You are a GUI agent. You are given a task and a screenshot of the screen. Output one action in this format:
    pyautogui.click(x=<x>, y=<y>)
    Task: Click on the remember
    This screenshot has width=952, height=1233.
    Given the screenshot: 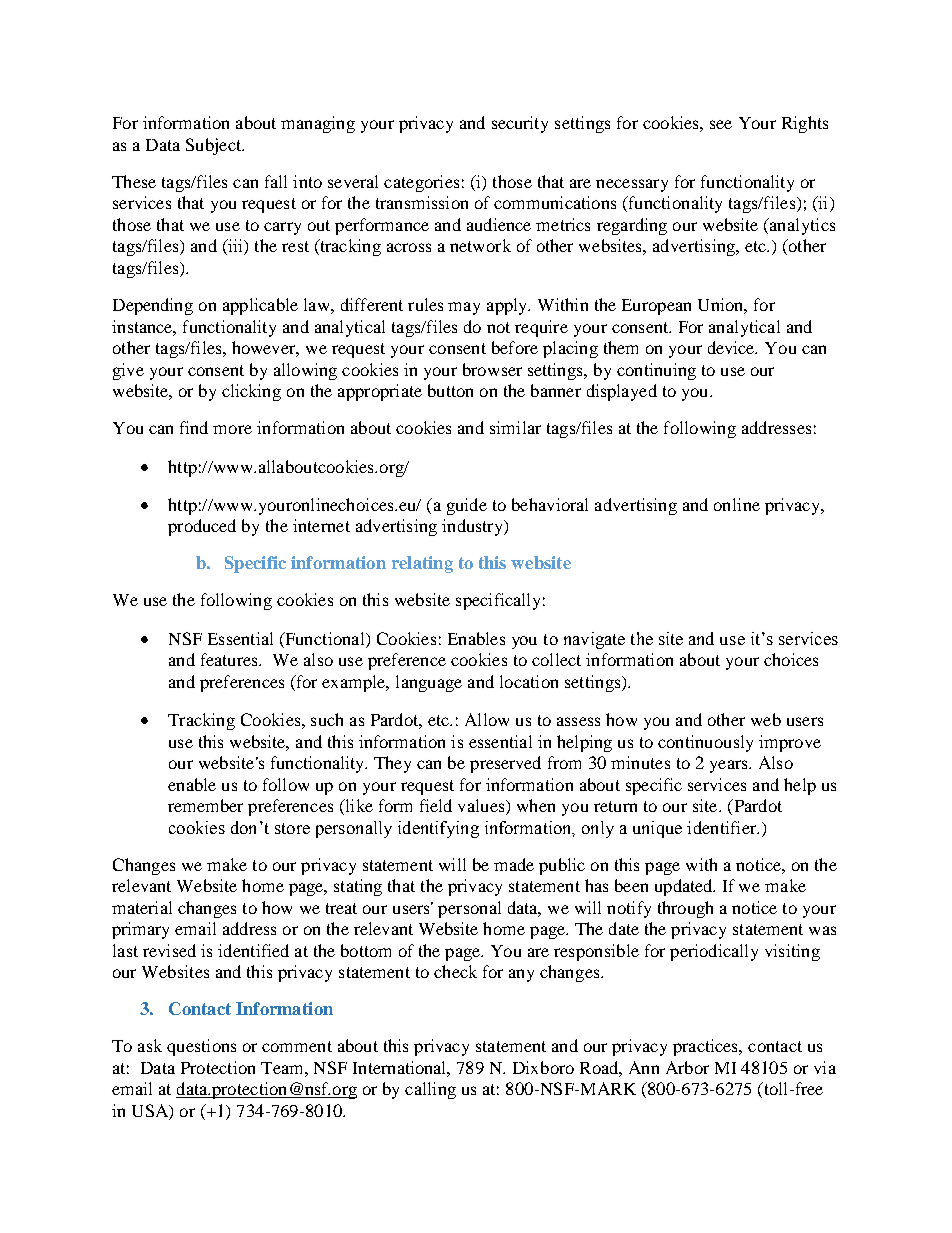 What is the action you would take?
    pyautogui.click(x=205, y=805)
